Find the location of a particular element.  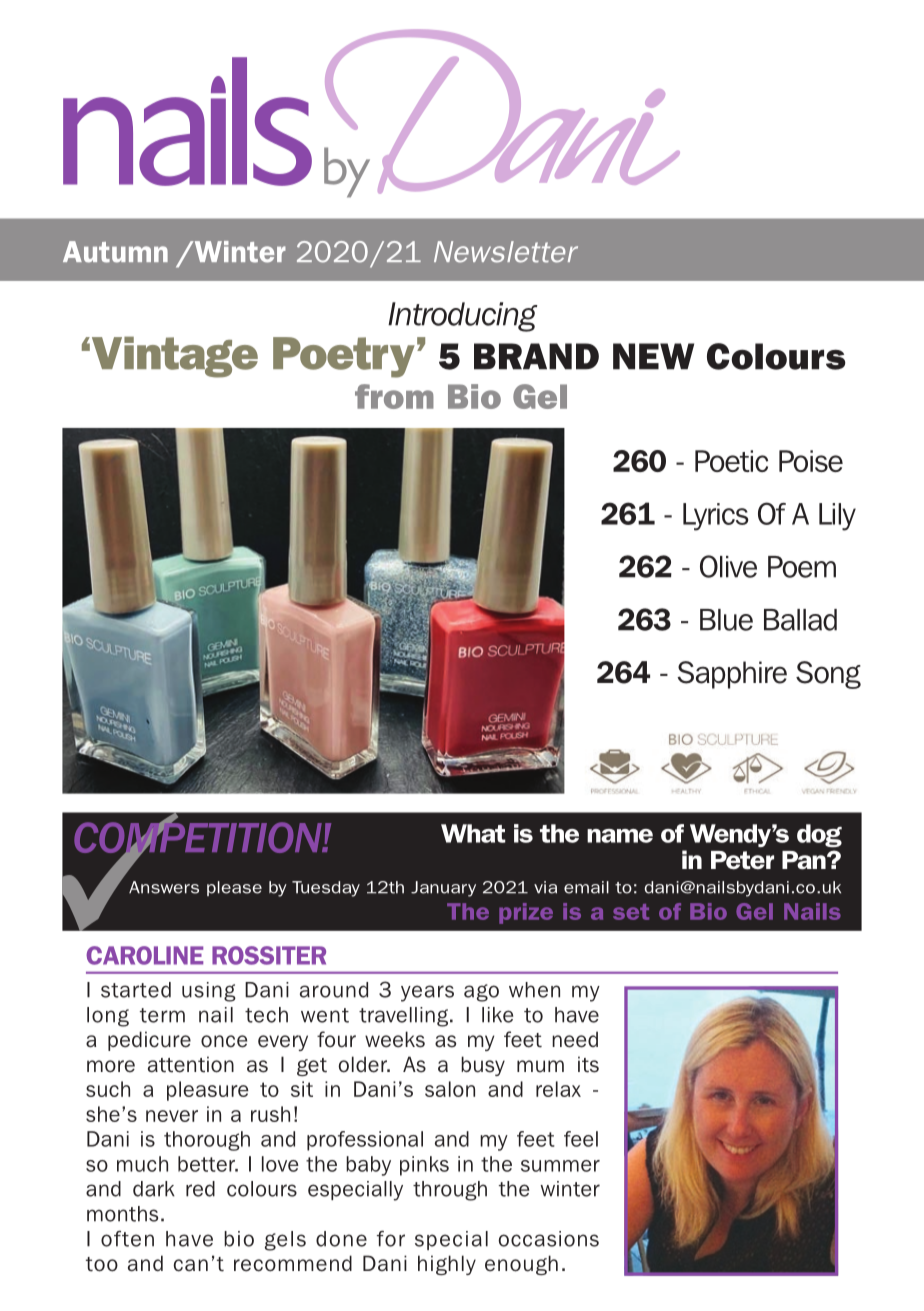

Introducing is located at coordinates (463, 317).
